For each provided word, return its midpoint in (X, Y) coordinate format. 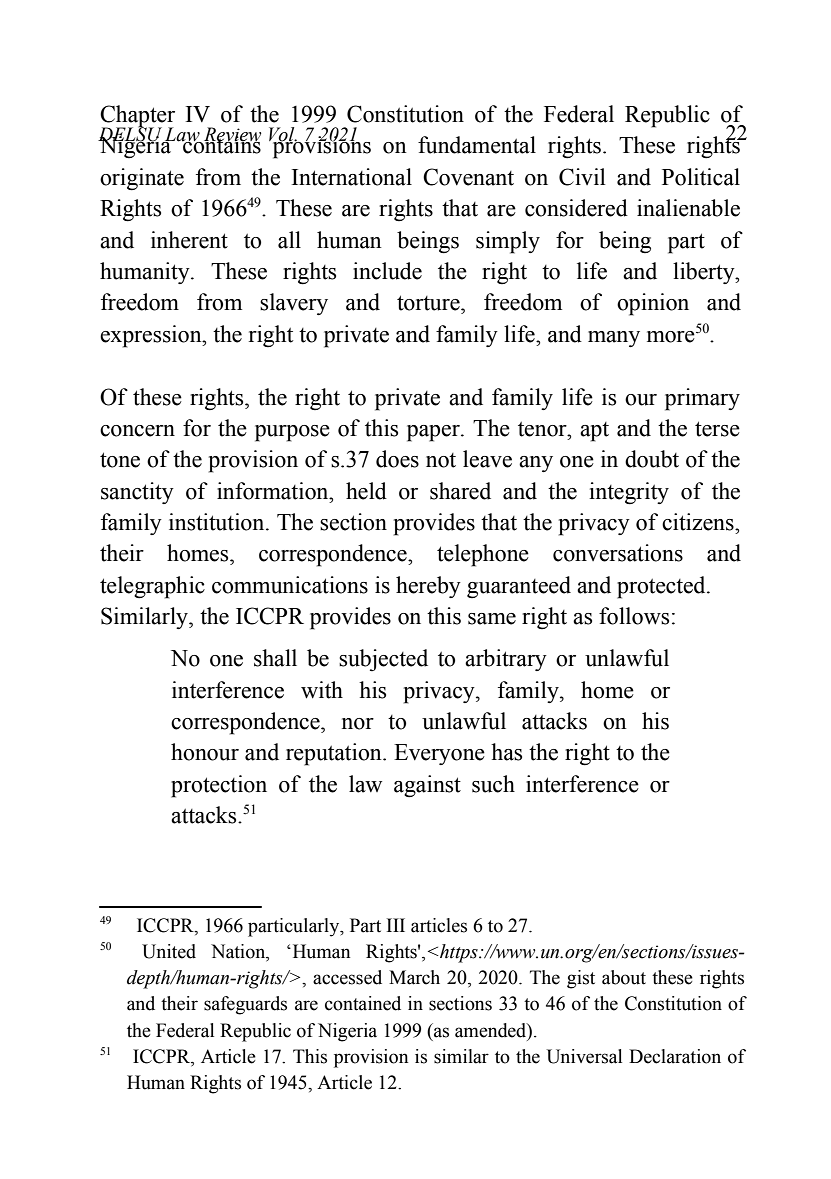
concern (137, 431)
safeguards (245, 1005)
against (427, 786)
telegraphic (152, 587)
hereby (428, 587)
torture (429, 303)
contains (221, 144)
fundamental (477, 145)
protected (662, 587)
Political (701, 177)
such (493, 784)
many (614, 339)
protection (219, 786)
